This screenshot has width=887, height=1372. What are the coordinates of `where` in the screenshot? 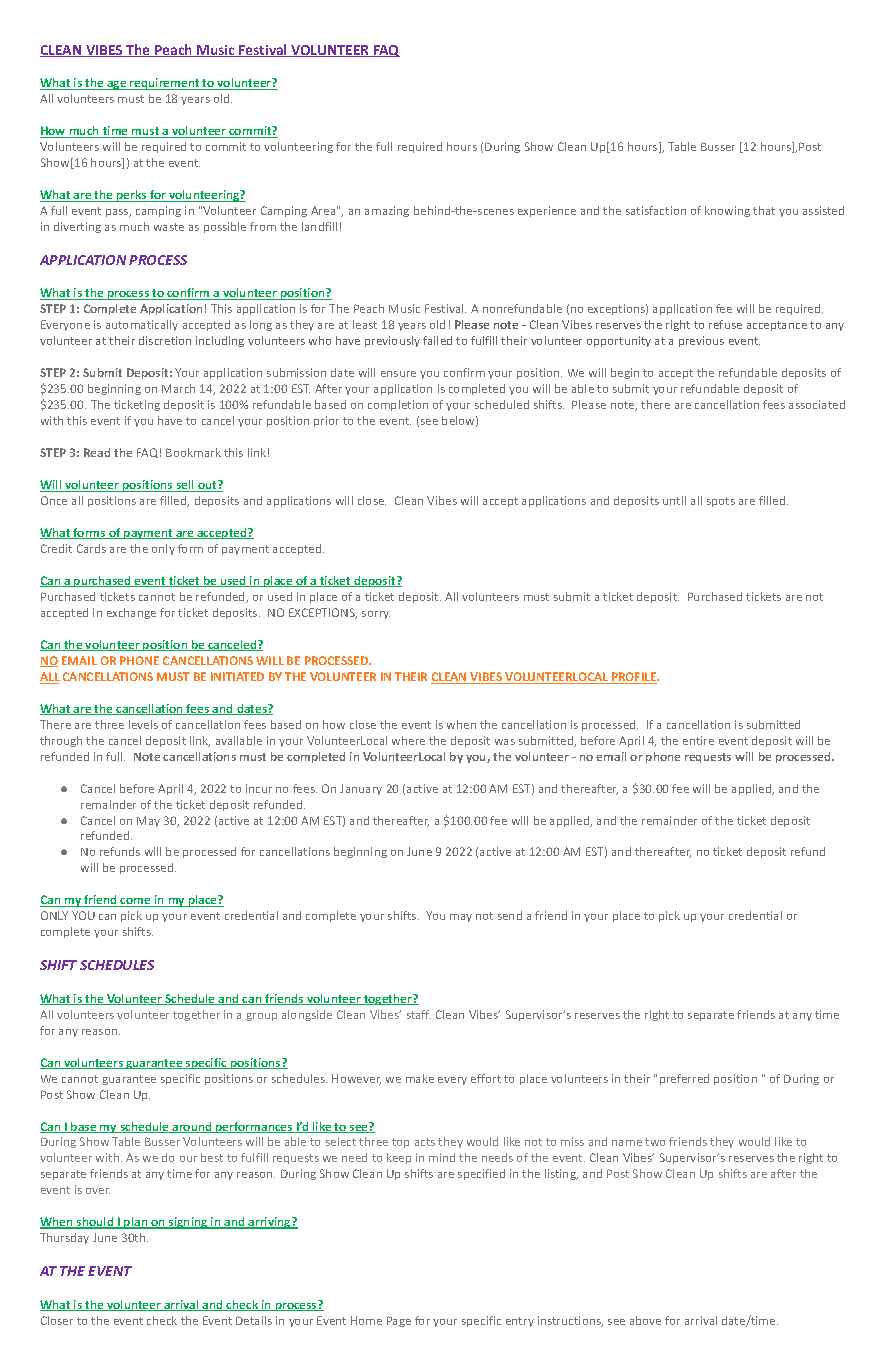 It's located at (408, 740).
